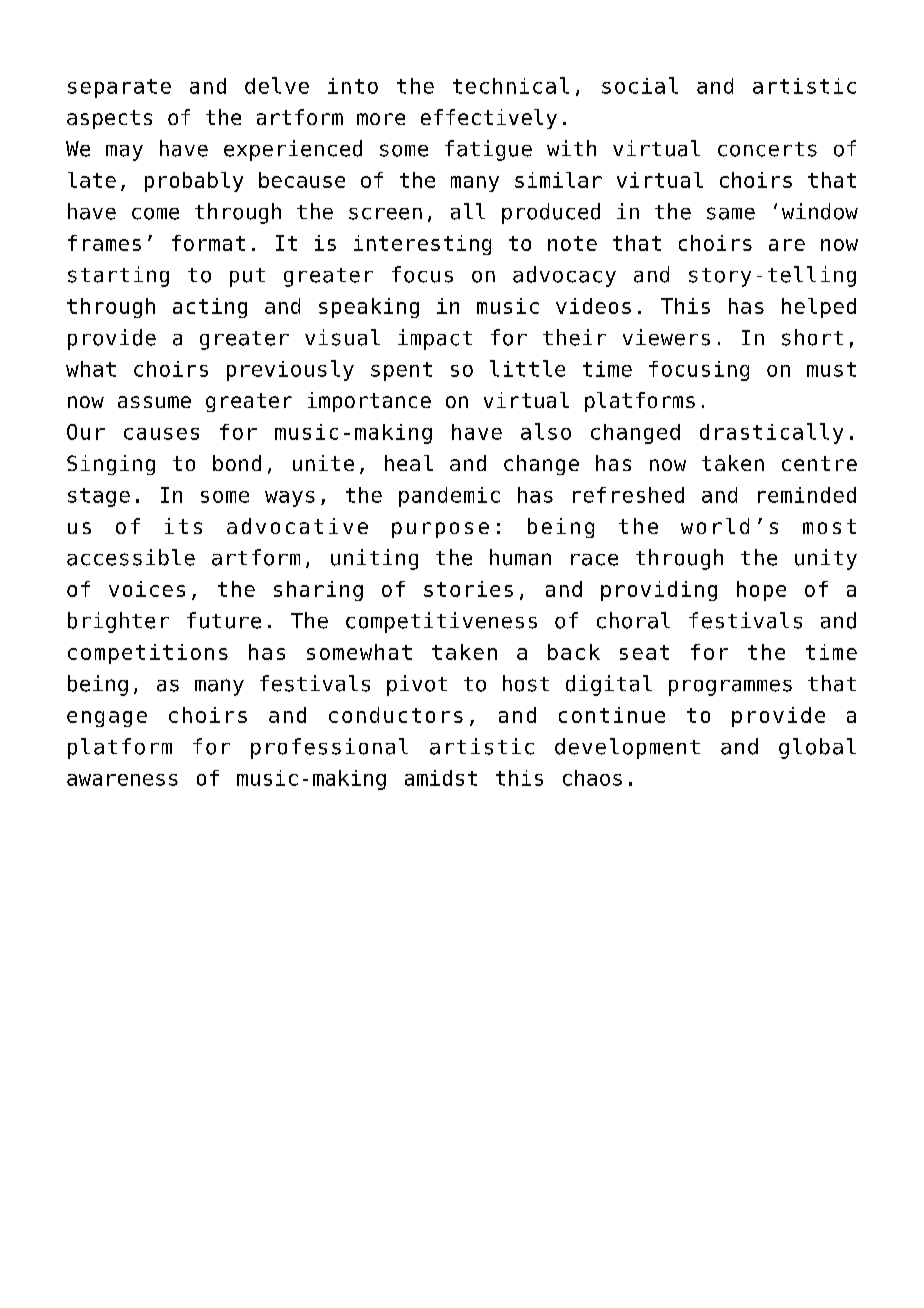 This image has width=924, height=1308. I want to click on causes, so click(161, 434).
